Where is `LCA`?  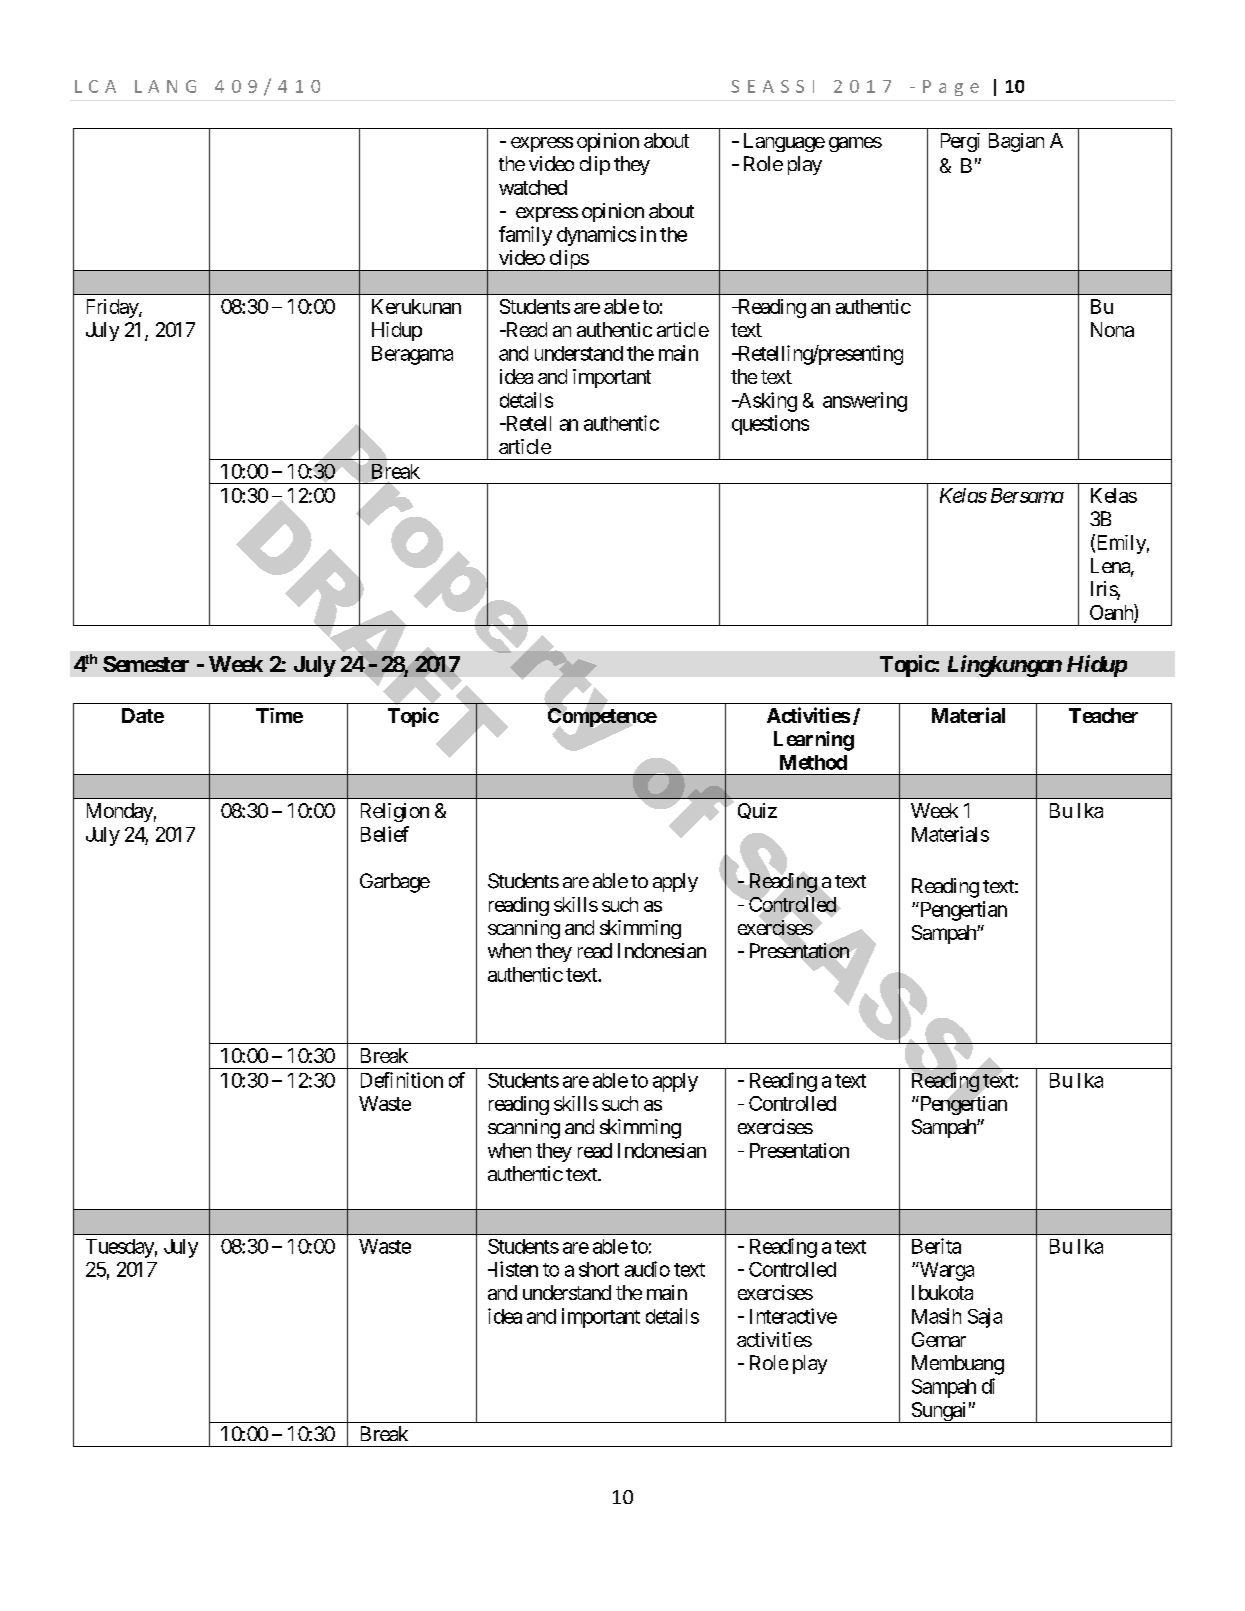 LCA is located at coordinates (95, 86).
